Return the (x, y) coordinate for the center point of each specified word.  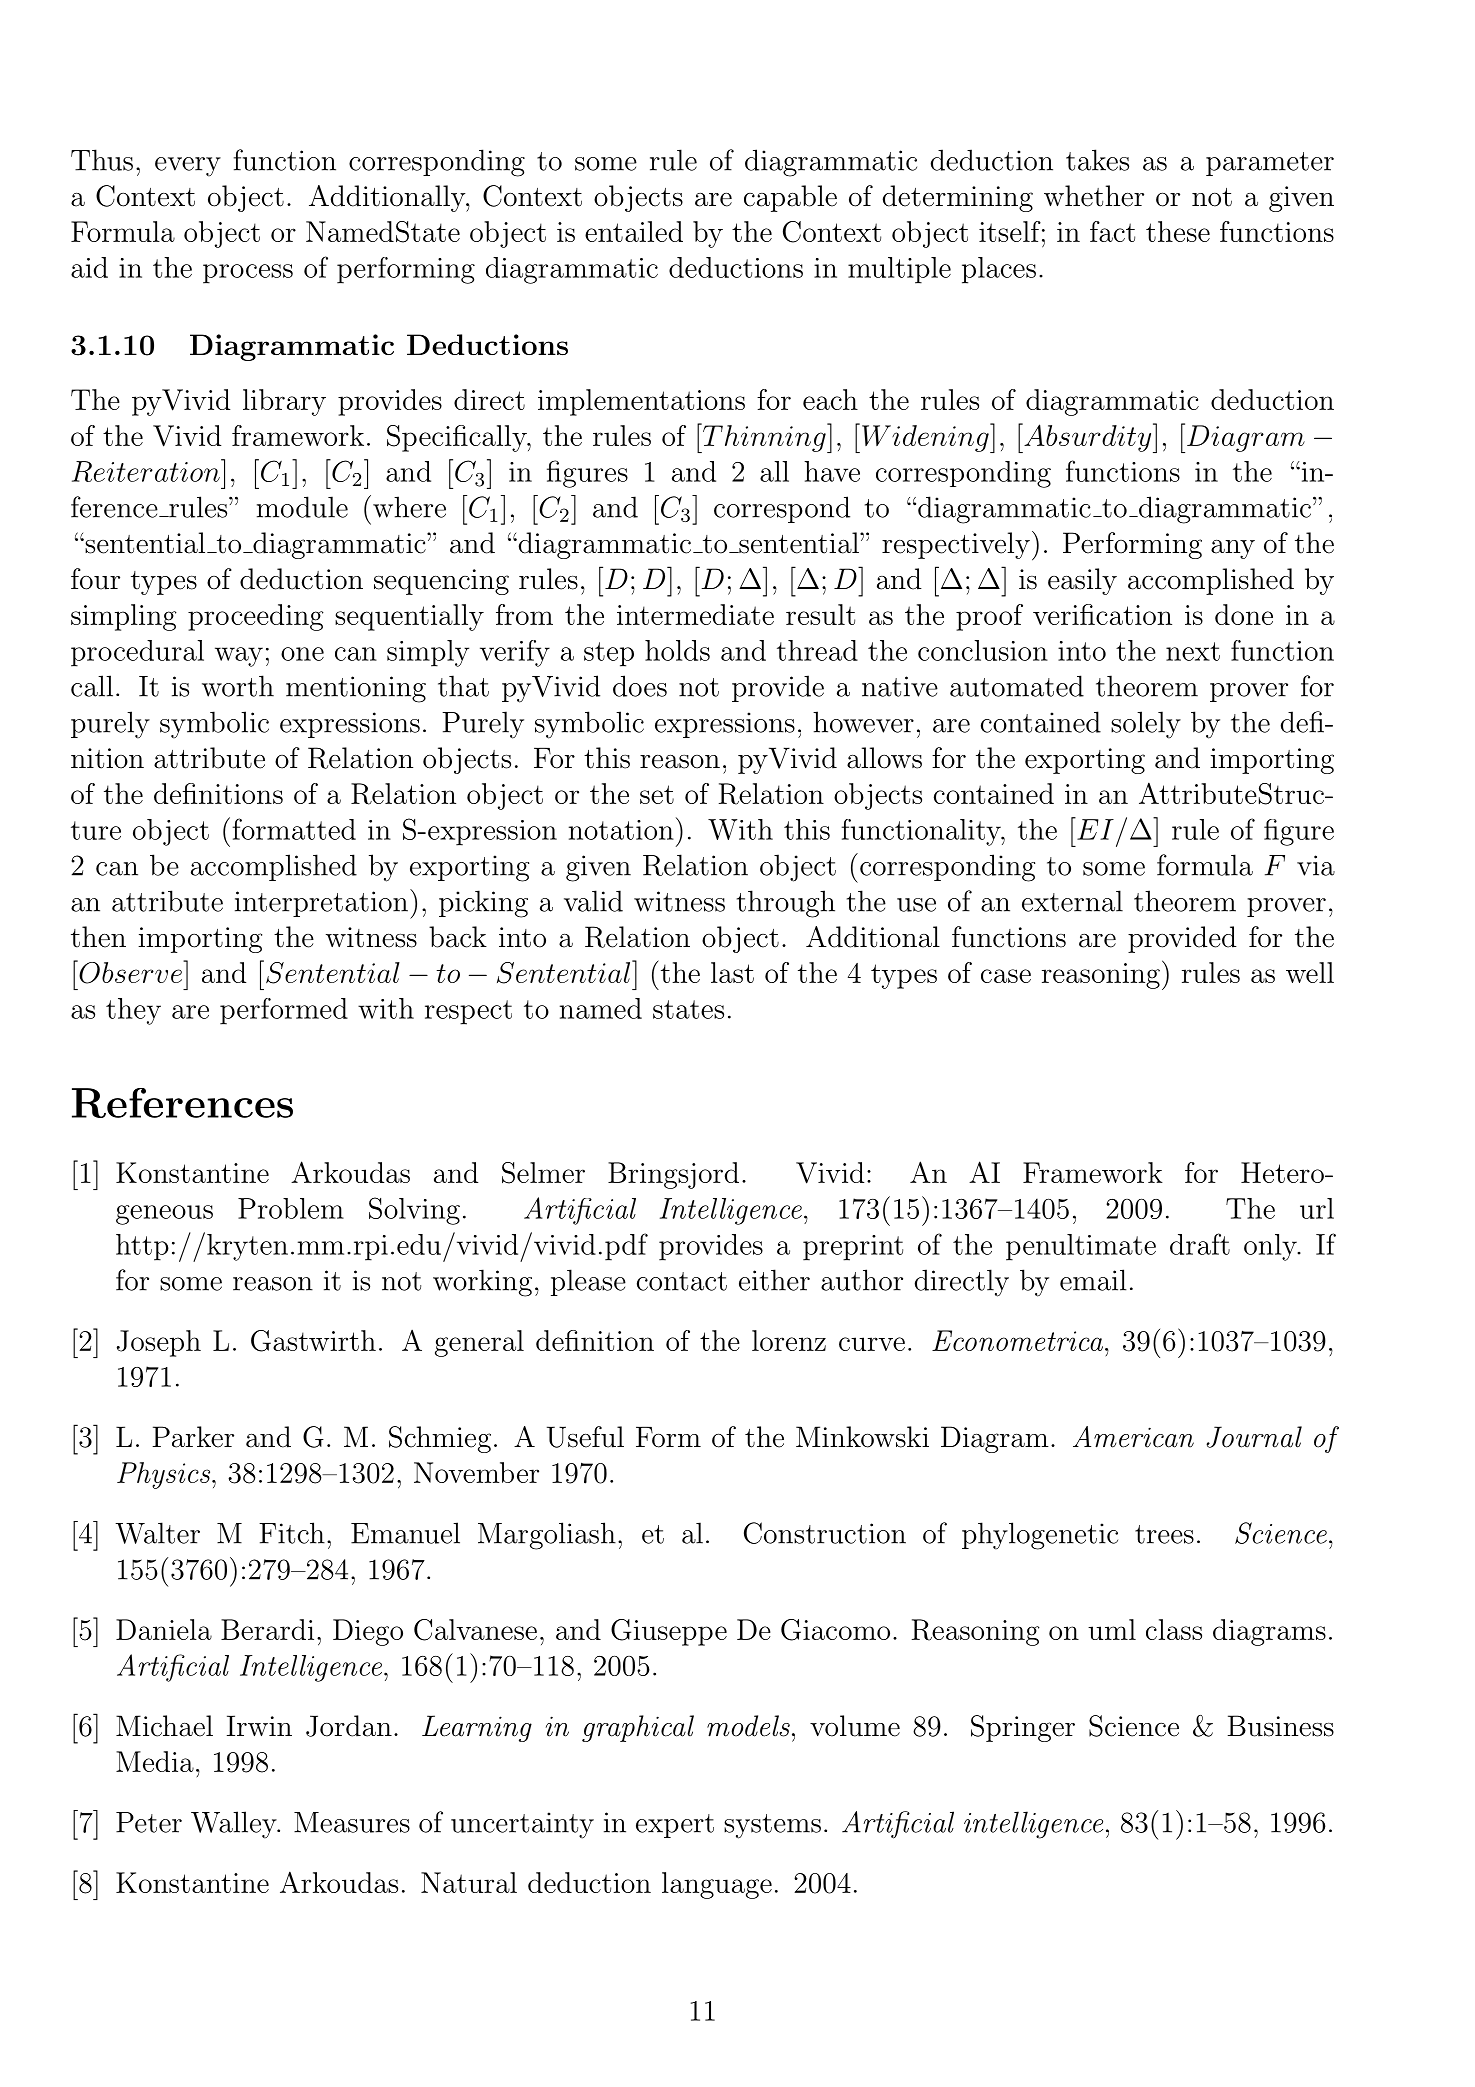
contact (682, 1281)
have (832, 471)
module (302, 507)
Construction (825, 1533)
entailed (634, 231)
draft (1200, 1244)
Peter (149, 1822)
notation (621, 830)
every (188, 167)
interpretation (321, 904)
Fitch (292, 1533)
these (1178, 231)
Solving (414, 1211)
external (1072, 901)
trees (1164, 1534)
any (1233, 549)
